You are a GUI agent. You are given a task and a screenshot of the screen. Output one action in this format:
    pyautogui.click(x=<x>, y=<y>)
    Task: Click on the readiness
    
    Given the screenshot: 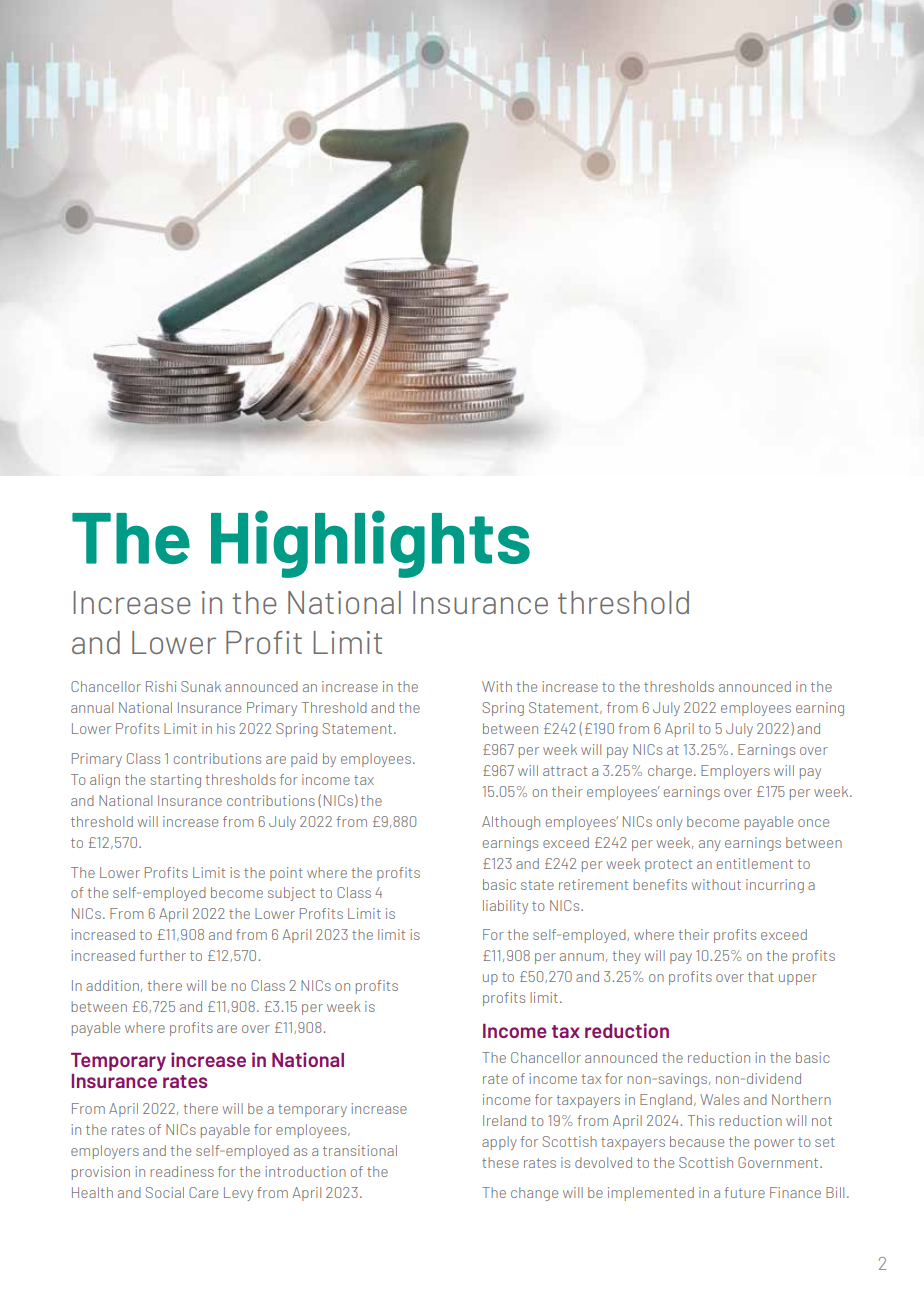 What is the action you would take?
    pyautogui.click(x=182, y=1171)
